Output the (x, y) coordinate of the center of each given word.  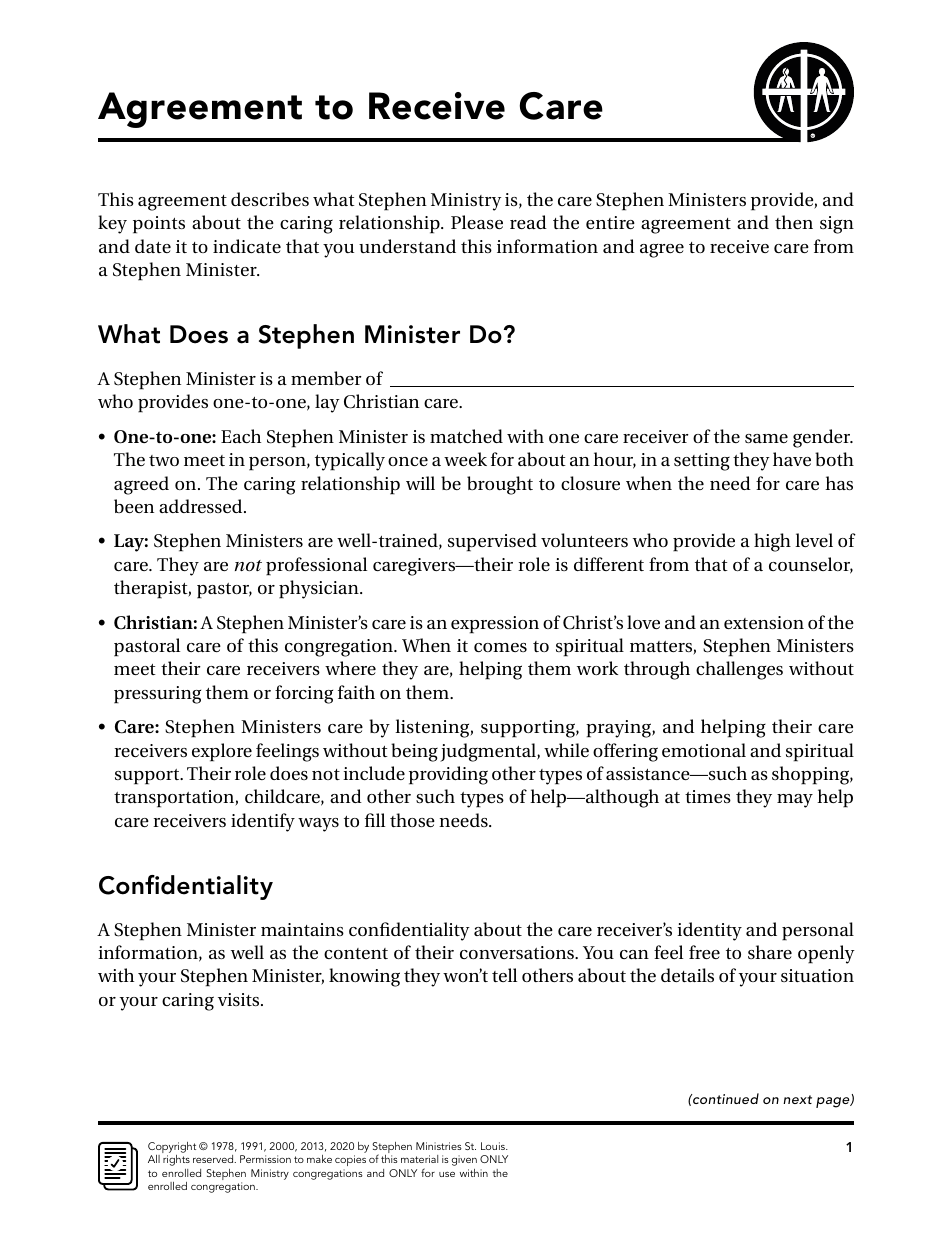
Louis (494, 1146)
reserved (214, 1159)
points (159, 225)
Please (477, 222)
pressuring (157, 695)
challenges (739, 670)
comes (500, 647)
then (794, 222)
